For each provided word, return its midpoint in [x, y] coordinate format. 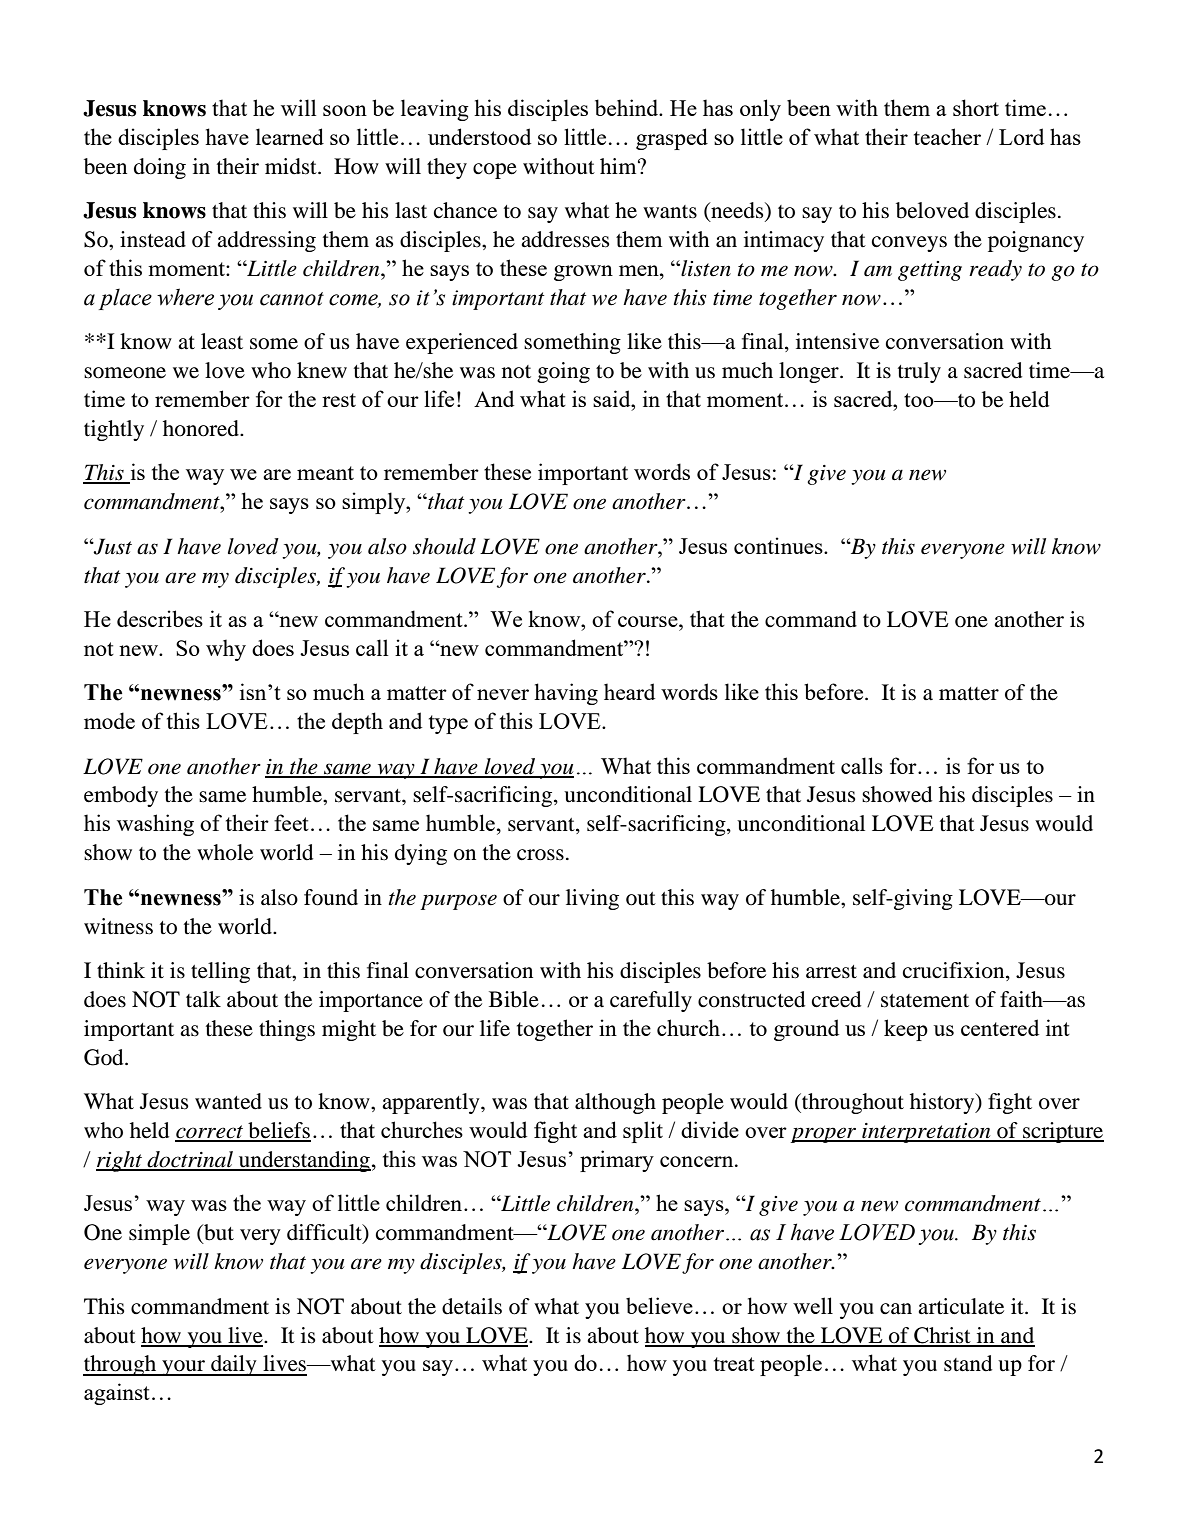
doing [160, 168]
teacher [947, 136]
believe [659, 1305]
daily [234, 1365]
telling [220, 972]
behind [628, 107]
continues [779, 545]
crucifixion [955, 971]
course [649, 621]
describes [160, 618]
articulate [961, 1306]
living [592, 899]
